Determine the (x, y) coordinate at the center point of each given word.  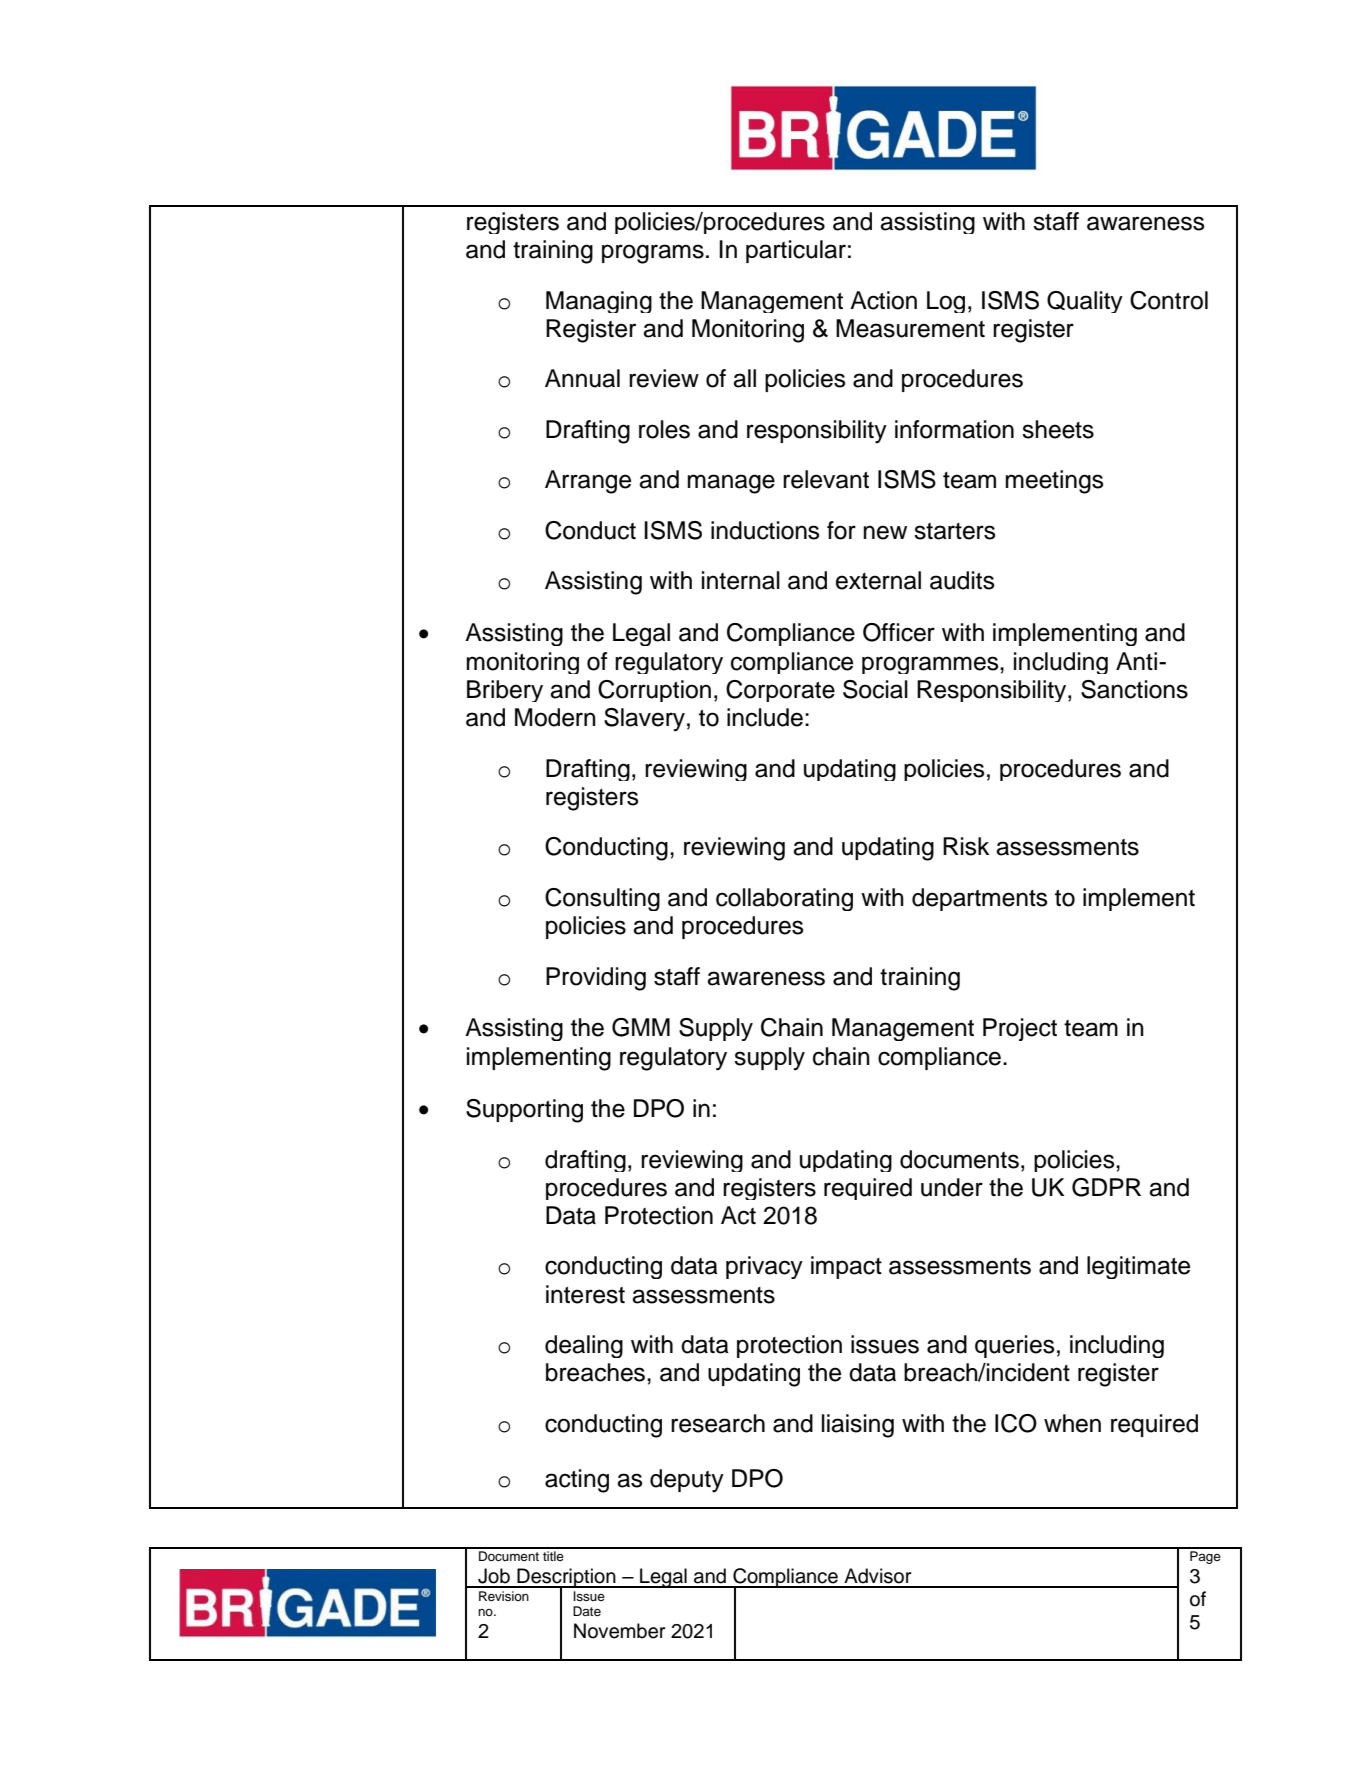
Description (566, 1578)
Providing (596, 979)
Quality (1085, 302)
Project (1020, 1029)
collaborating (784, 899)
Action (883, 300)
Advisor (878, 1576)
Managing (599, 302)
